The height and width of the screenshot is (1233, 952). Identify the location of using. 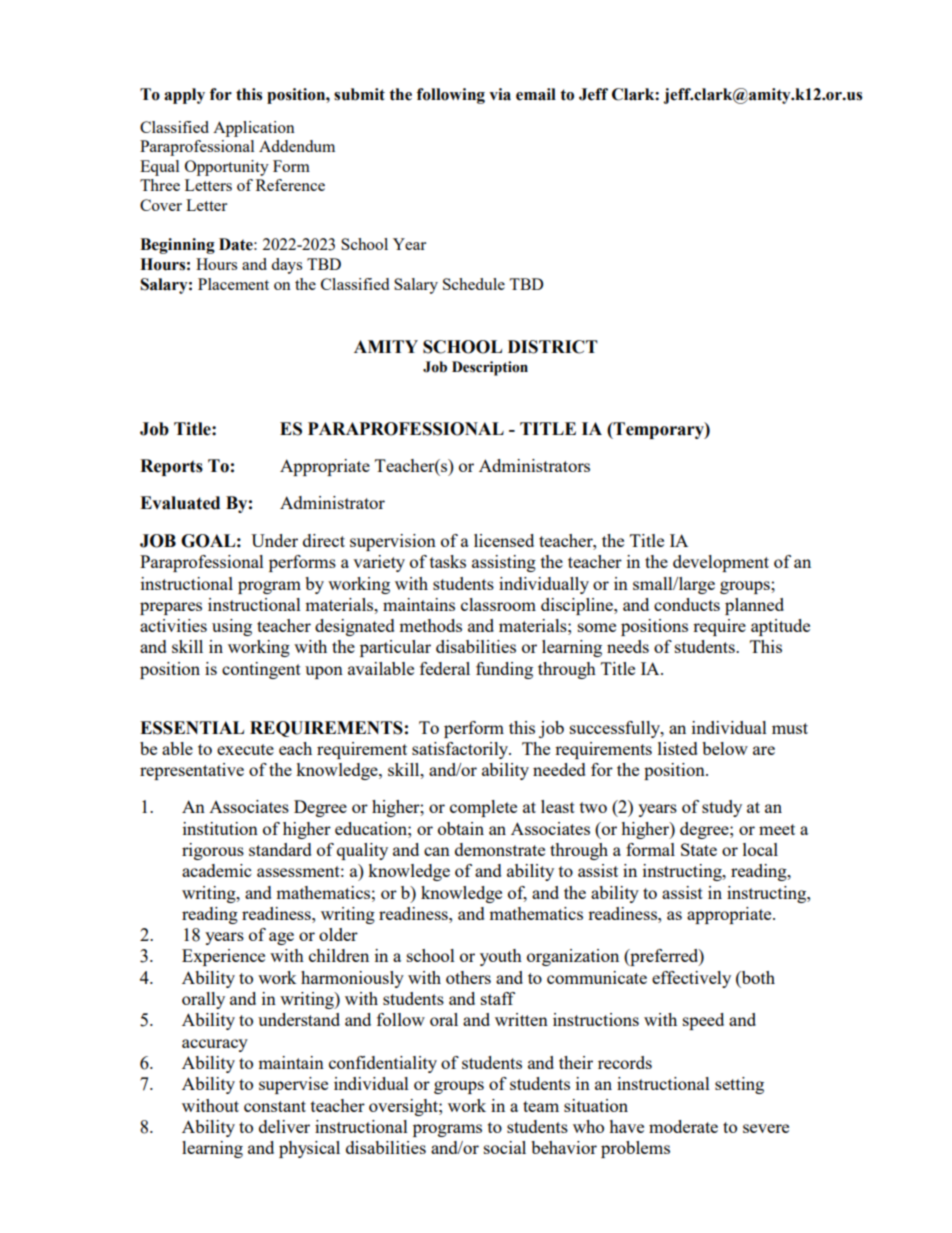
(232, 627).
